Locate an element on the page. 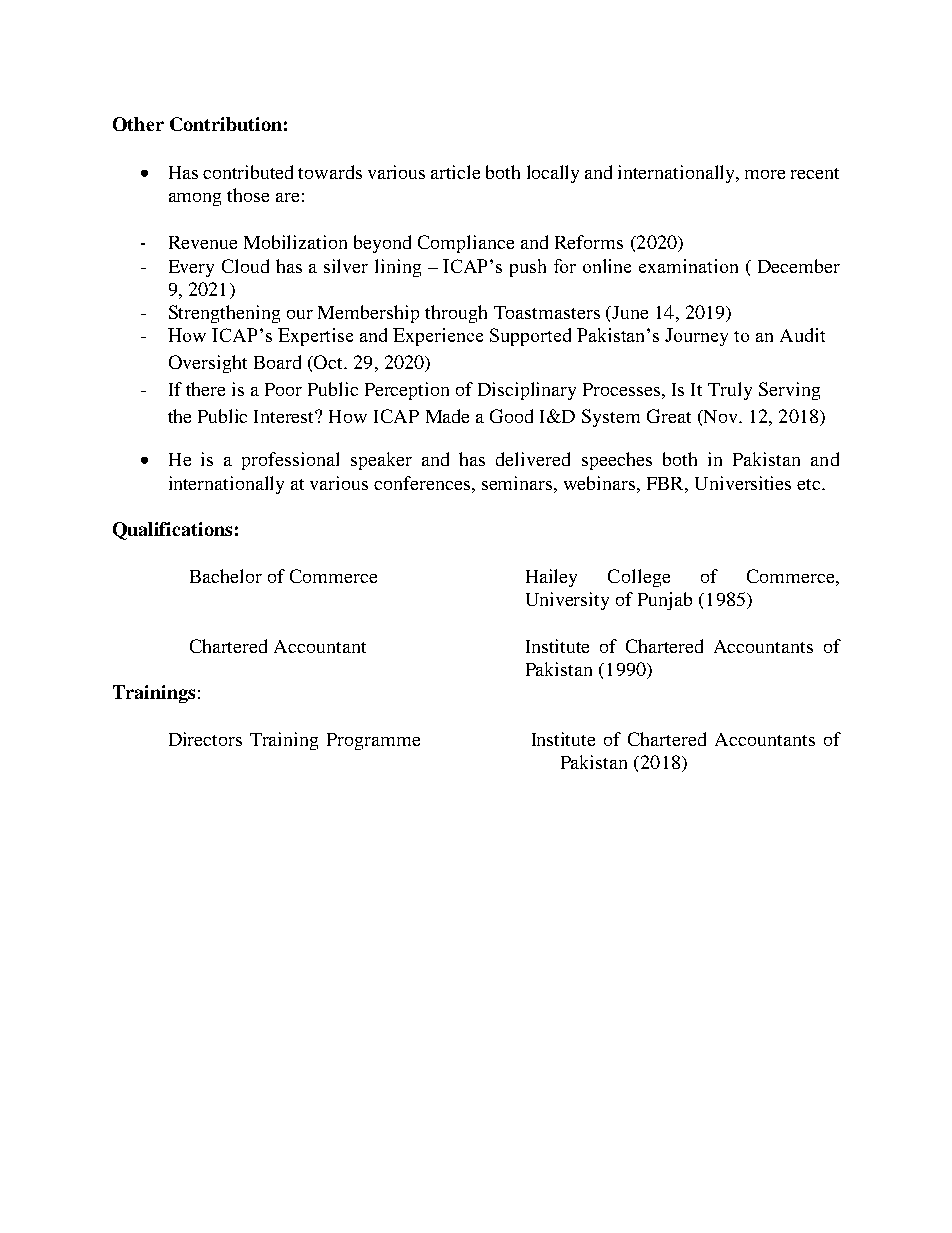  more is located at coordinates (765, 174).
